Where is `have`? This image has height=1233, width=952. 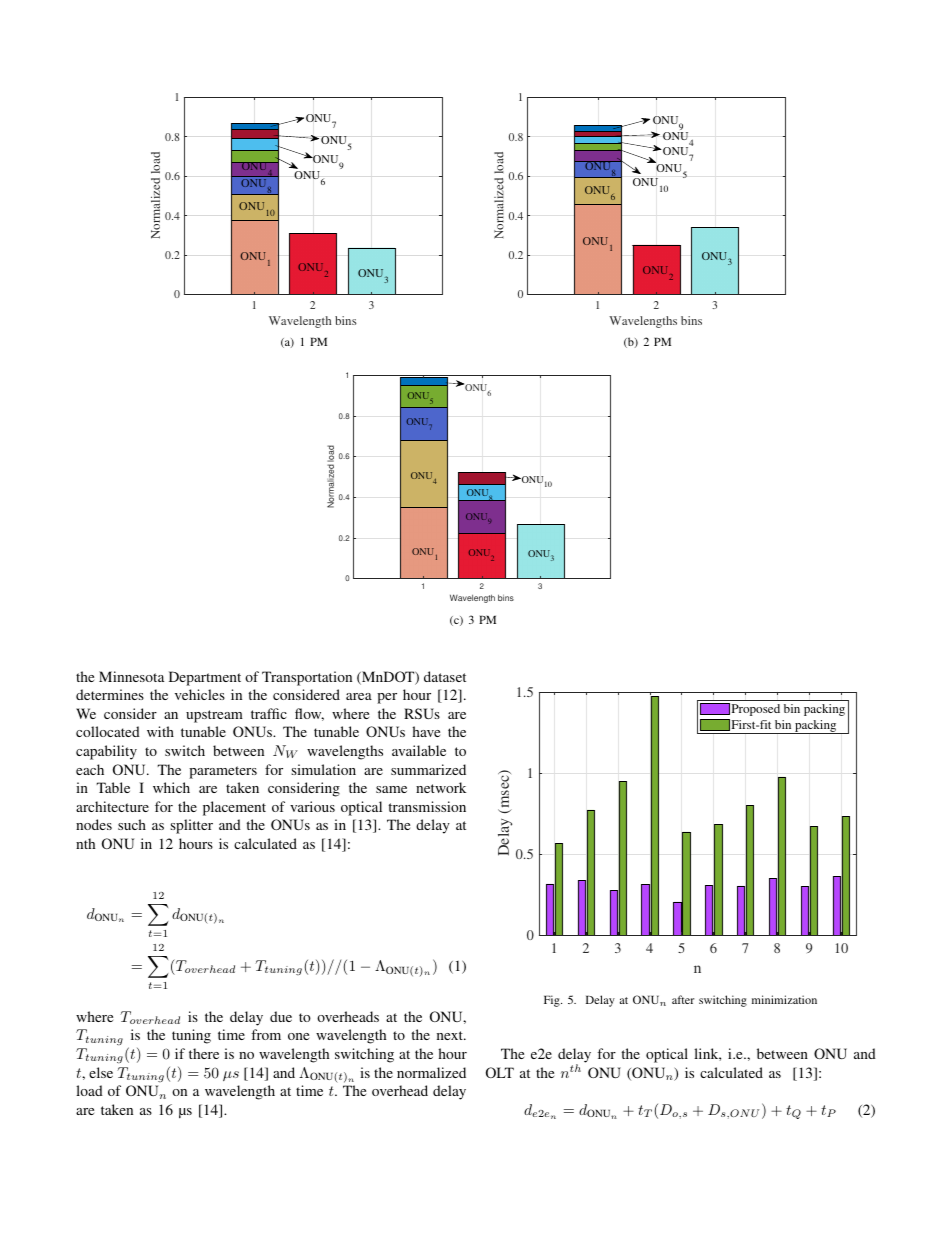 have is located at coordinates (426, 731).
